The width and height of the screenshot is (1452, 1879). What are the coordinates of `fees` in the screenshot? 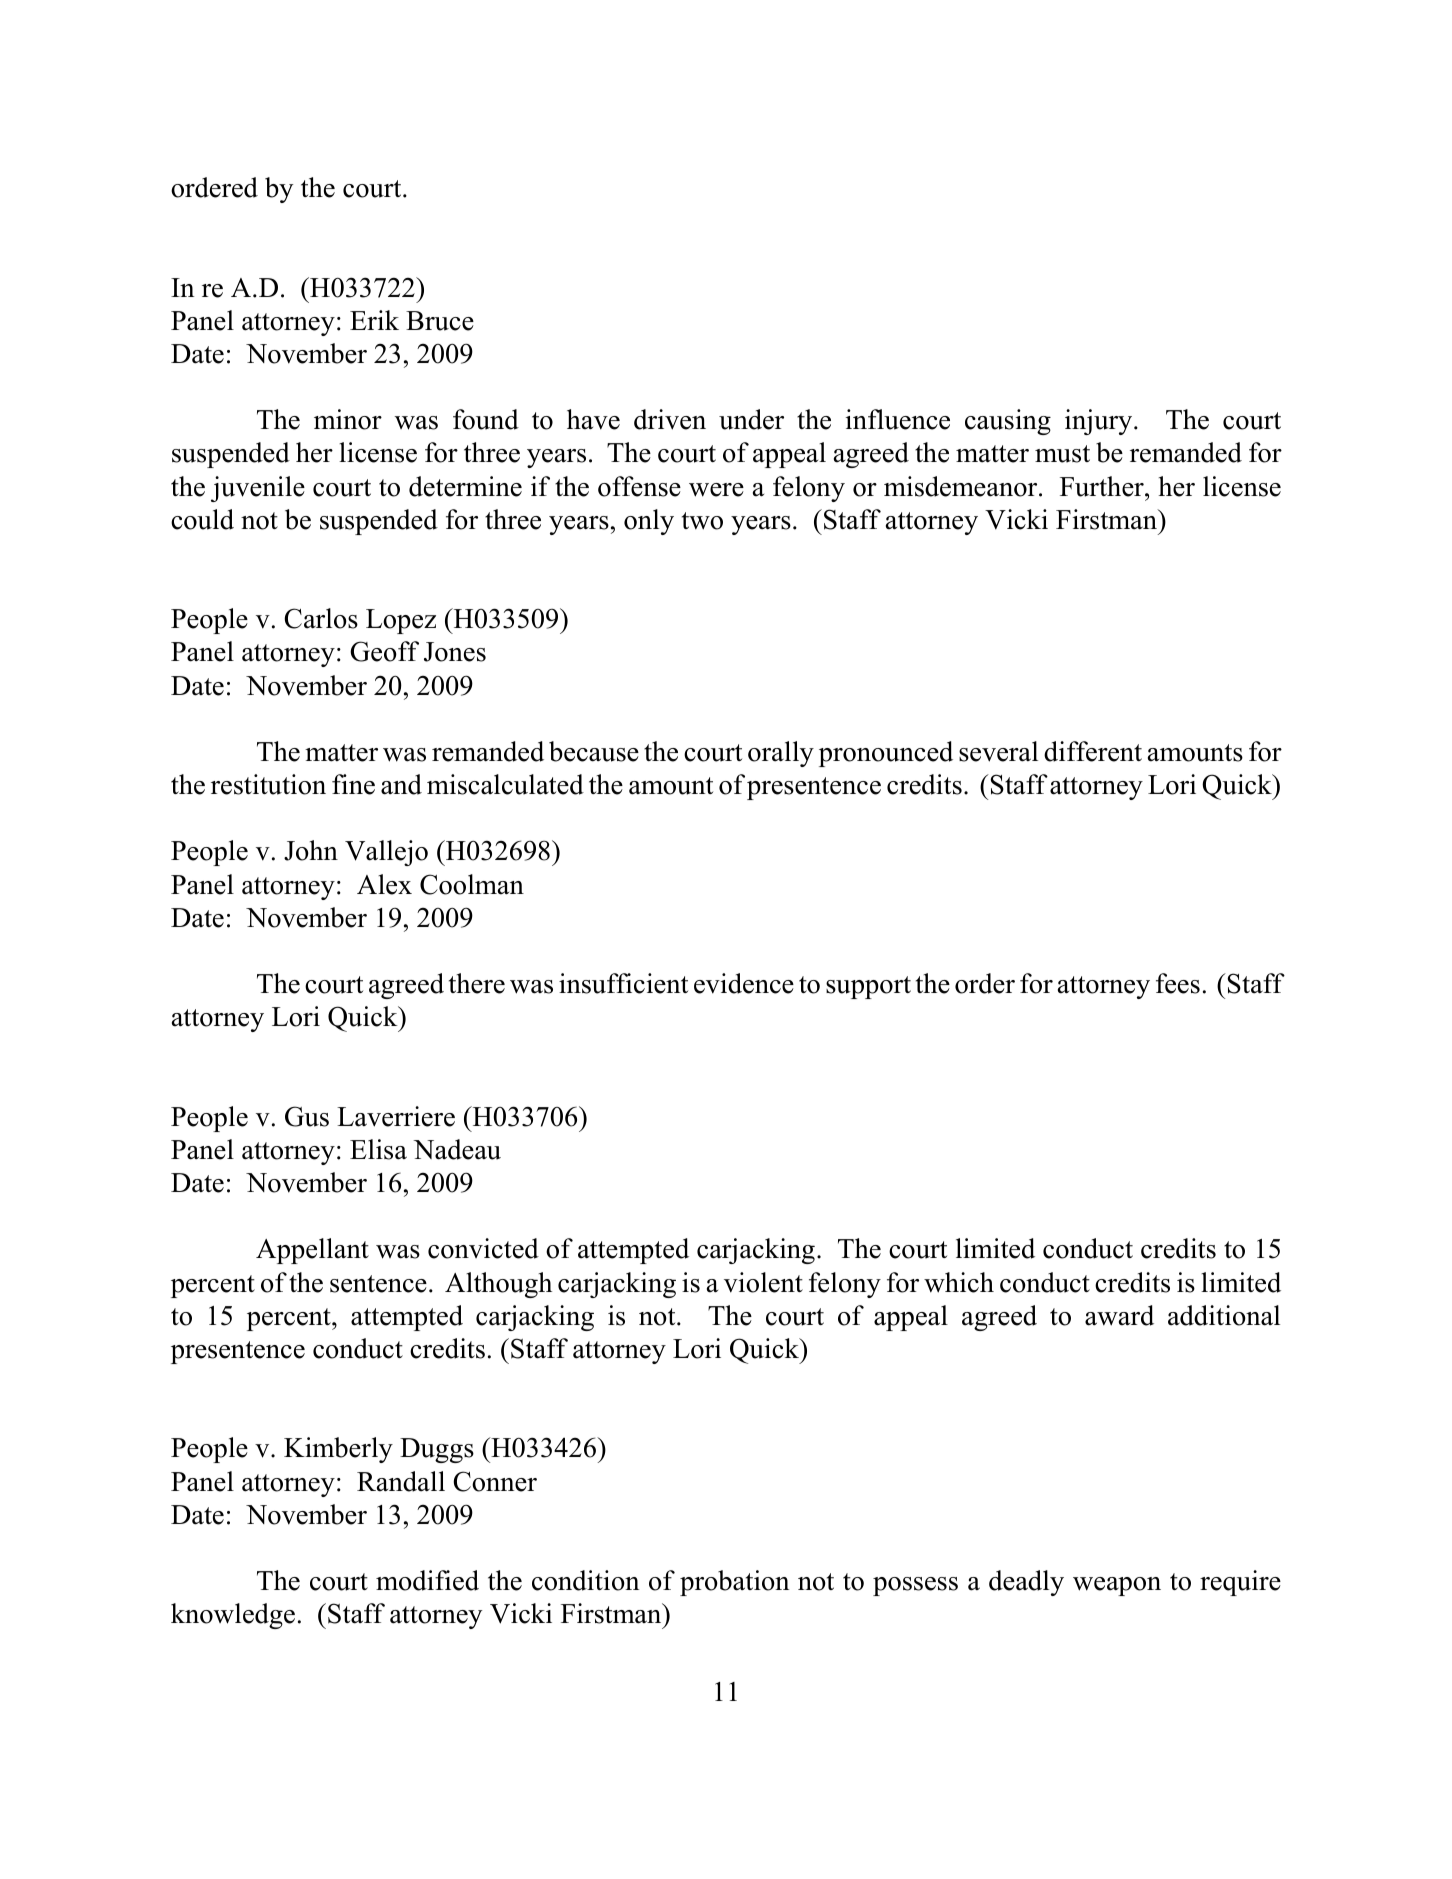 It's located at (1178, 983).
